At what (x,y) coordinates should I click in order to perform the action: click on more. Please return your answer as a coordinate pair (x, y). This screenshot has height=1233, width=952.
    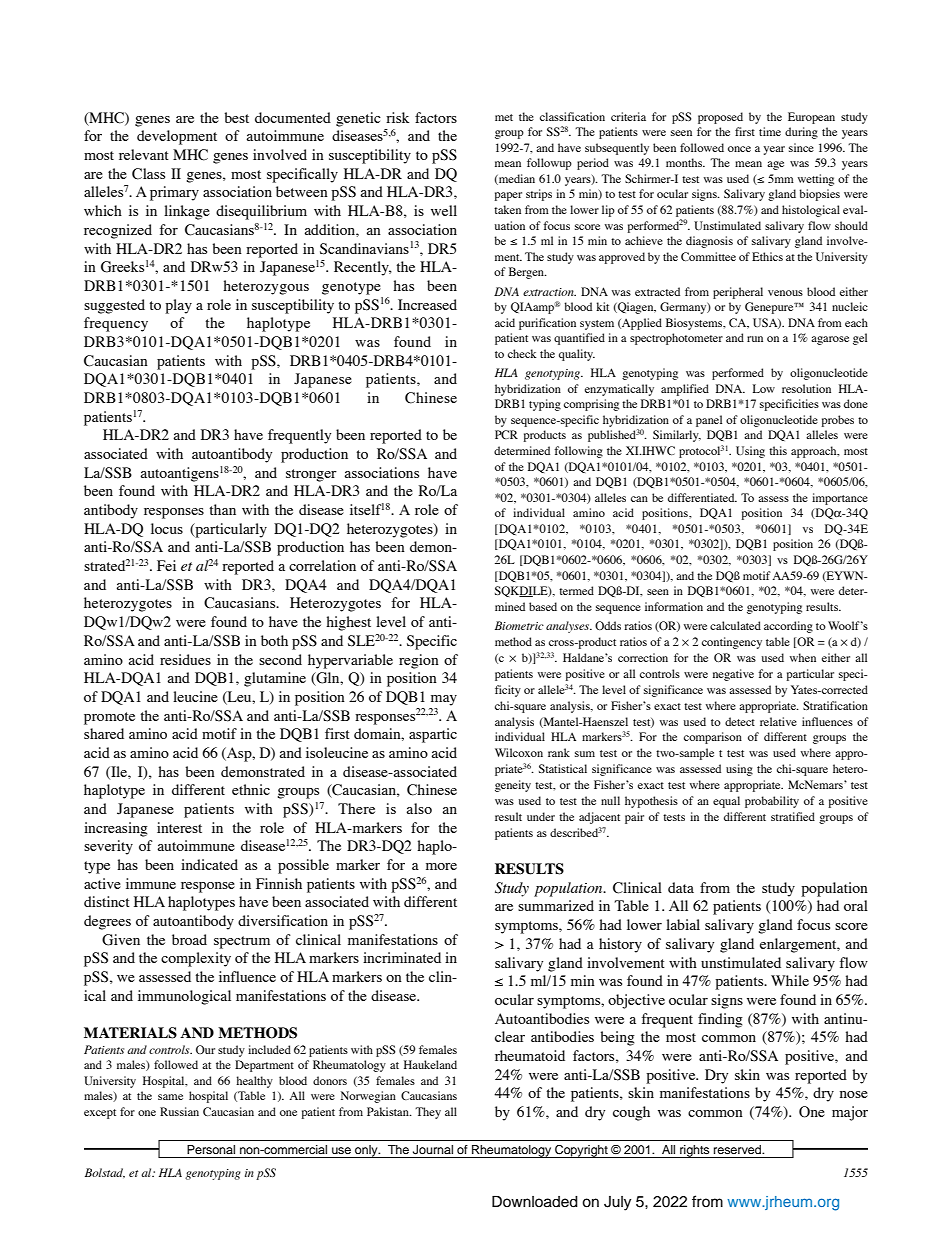
    Looking at the image, I should click on (441, 866).
